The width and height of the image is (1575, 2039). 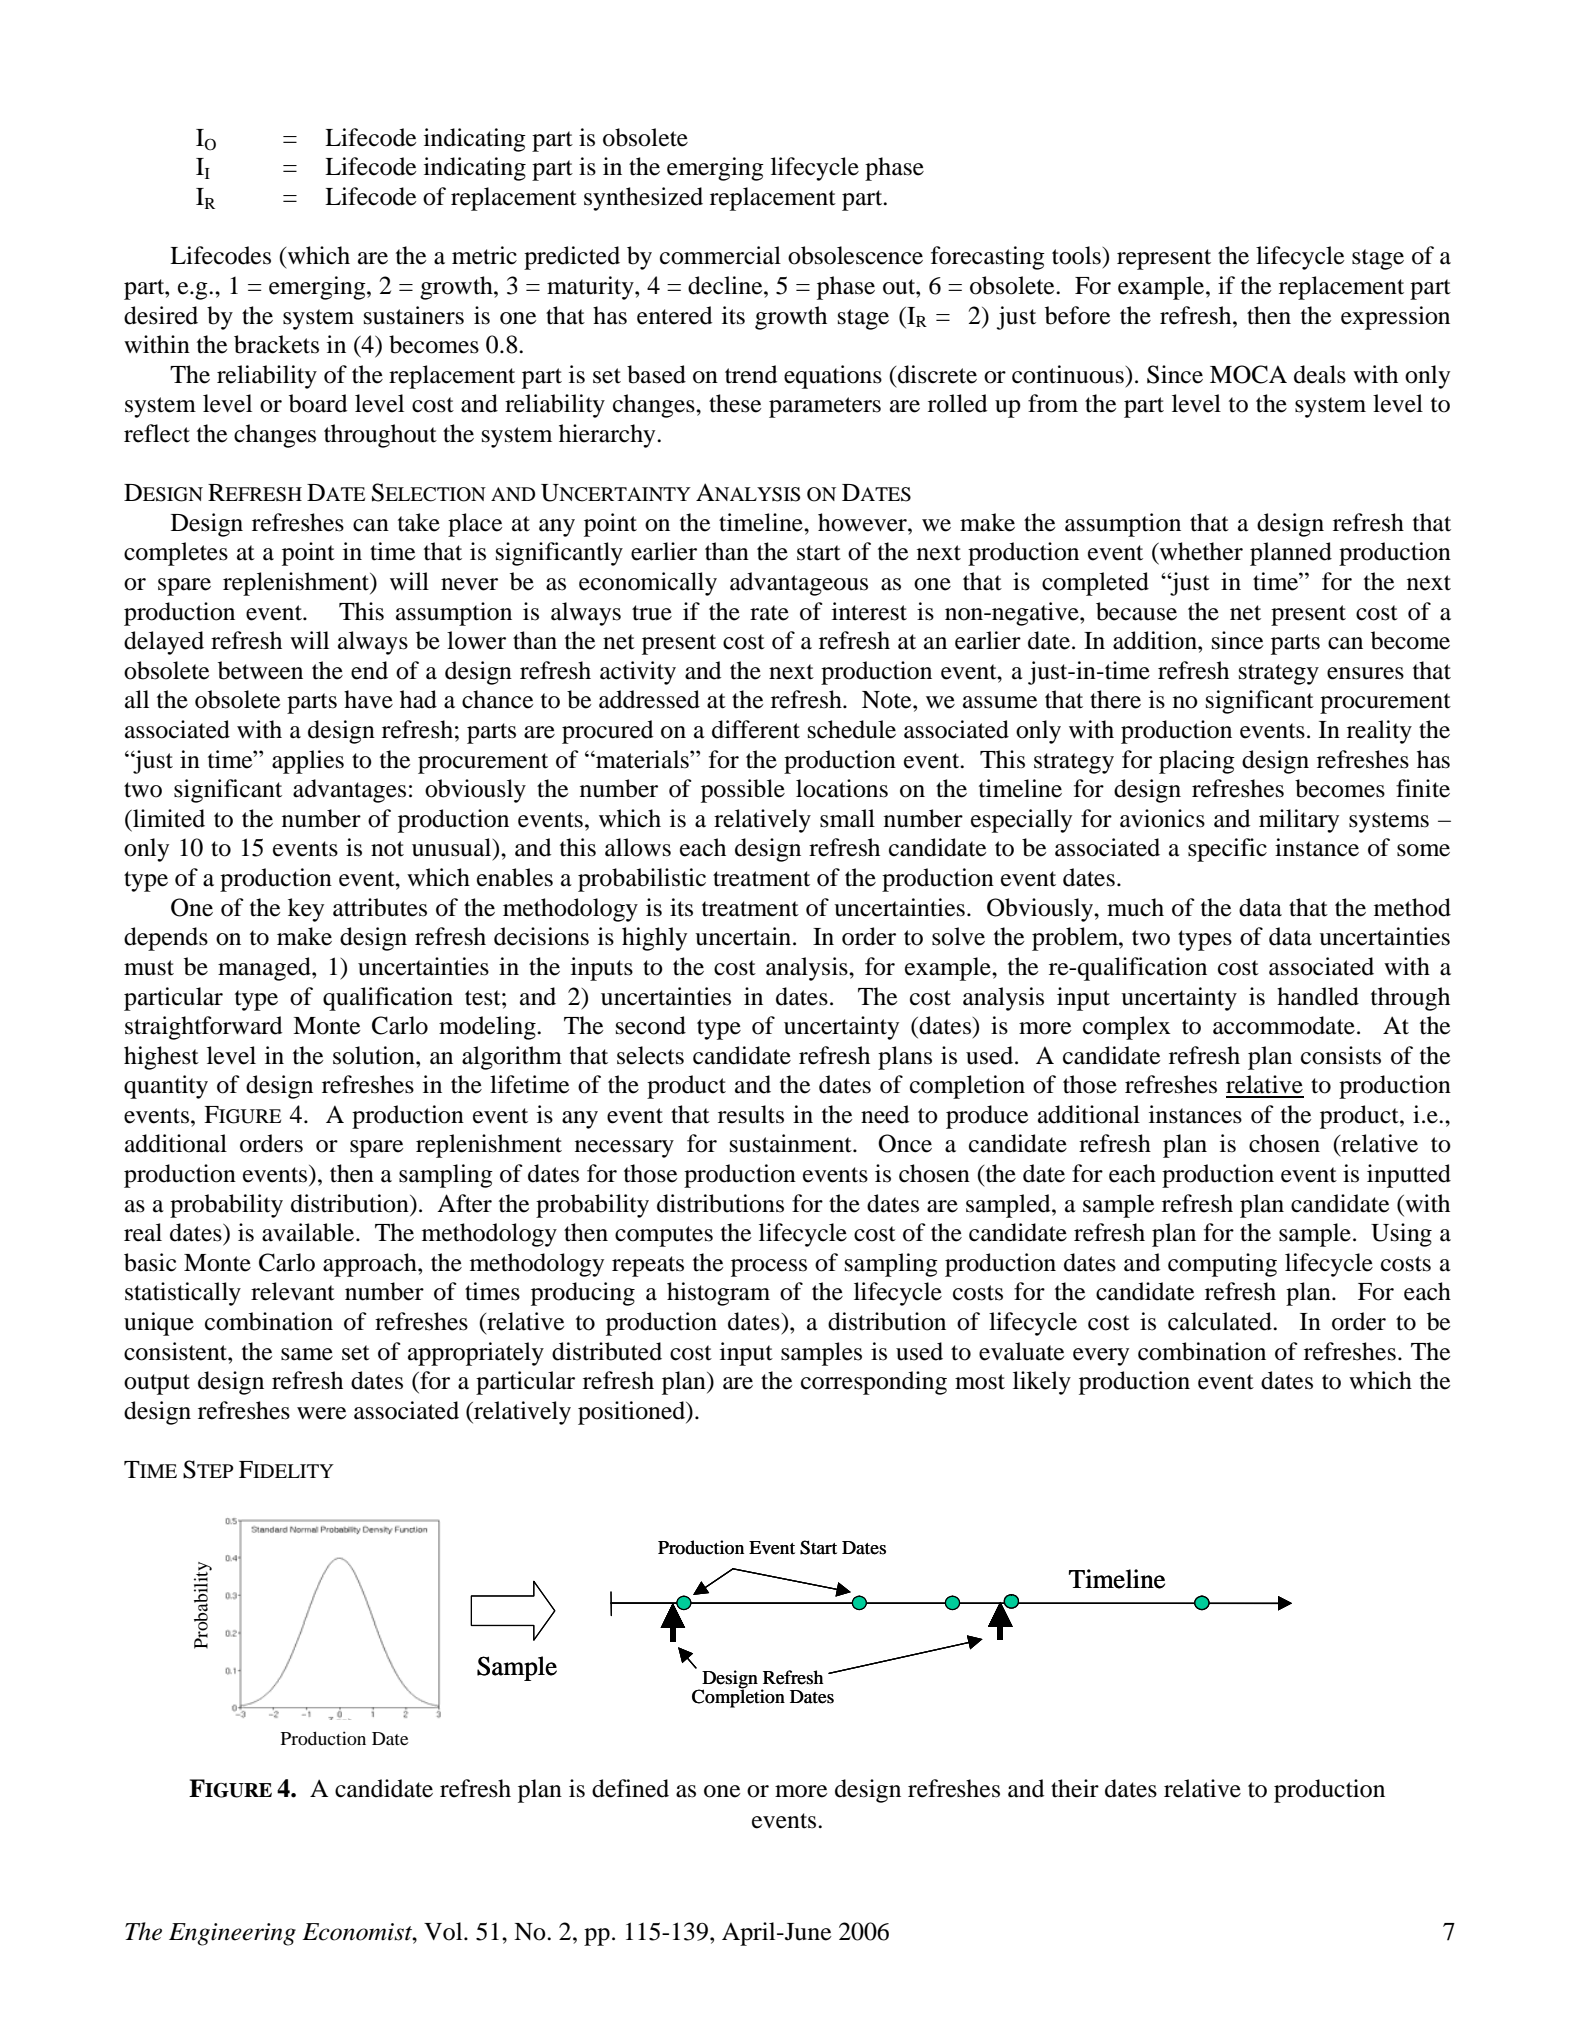 What do you see at coordinates (756, 729) in the image?
I see `different` at bounding box center [756, 729].
